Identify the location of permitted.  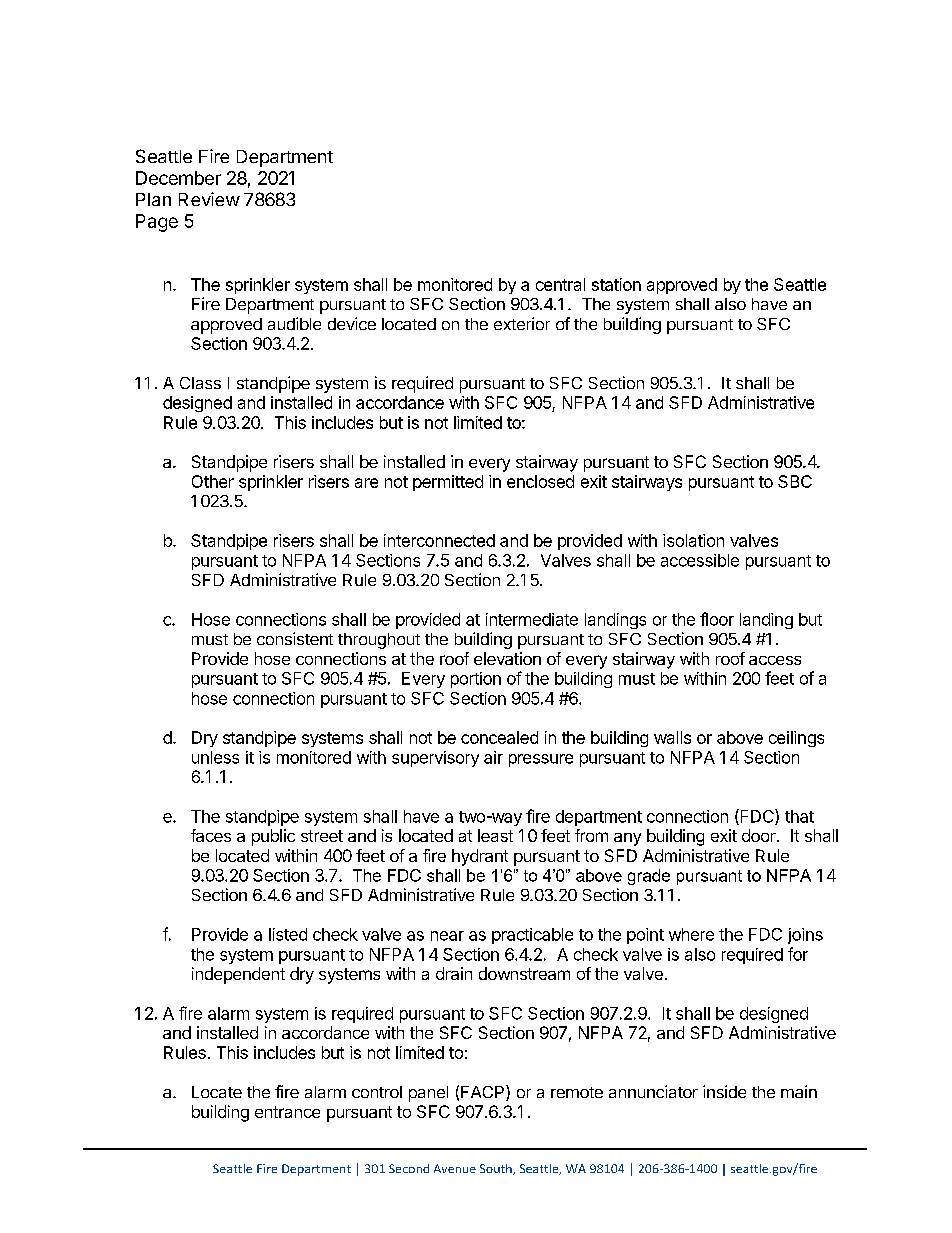
(448, 483).
